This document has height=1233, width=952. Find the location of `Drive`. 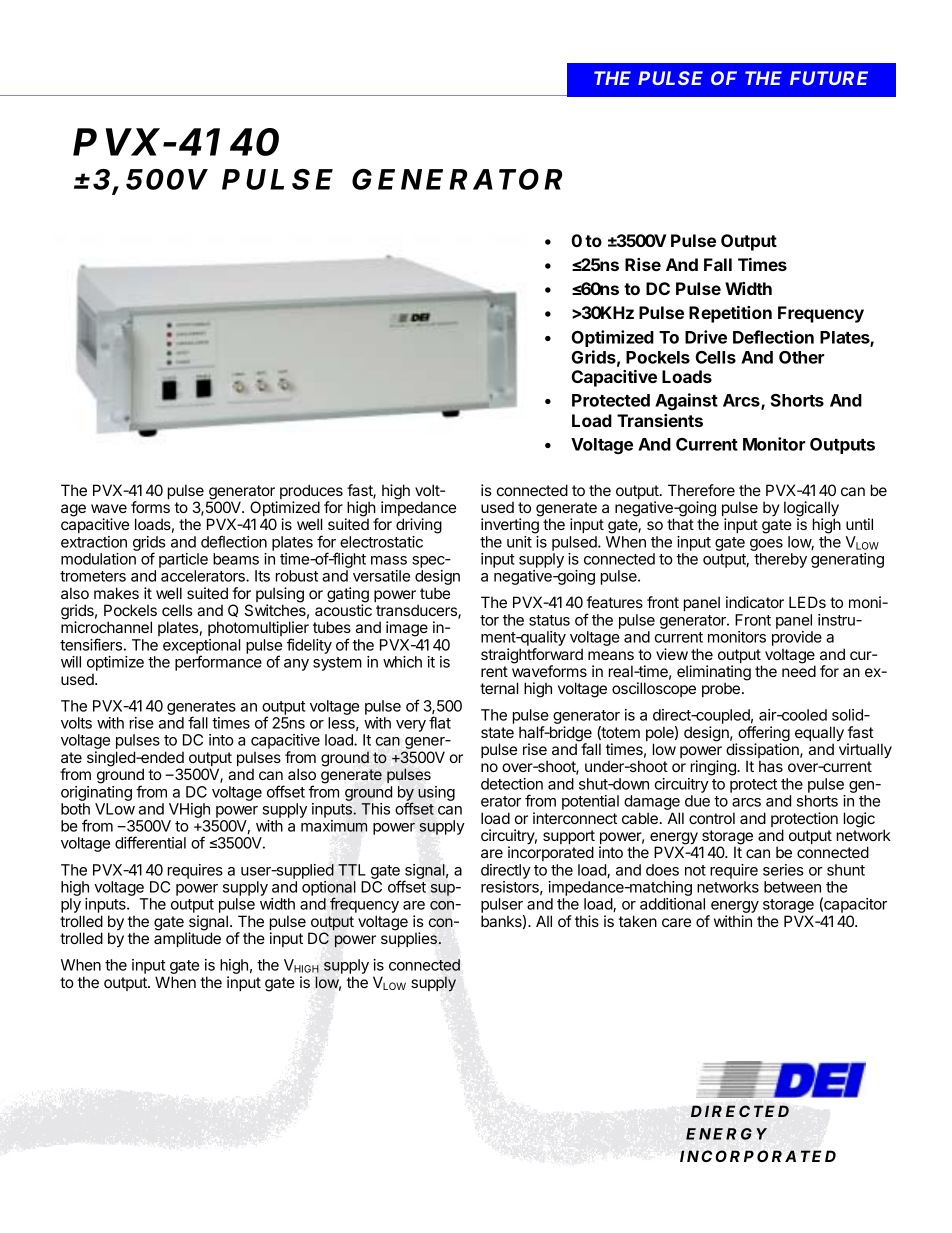

Drive is located at coordinates (706, 337).
